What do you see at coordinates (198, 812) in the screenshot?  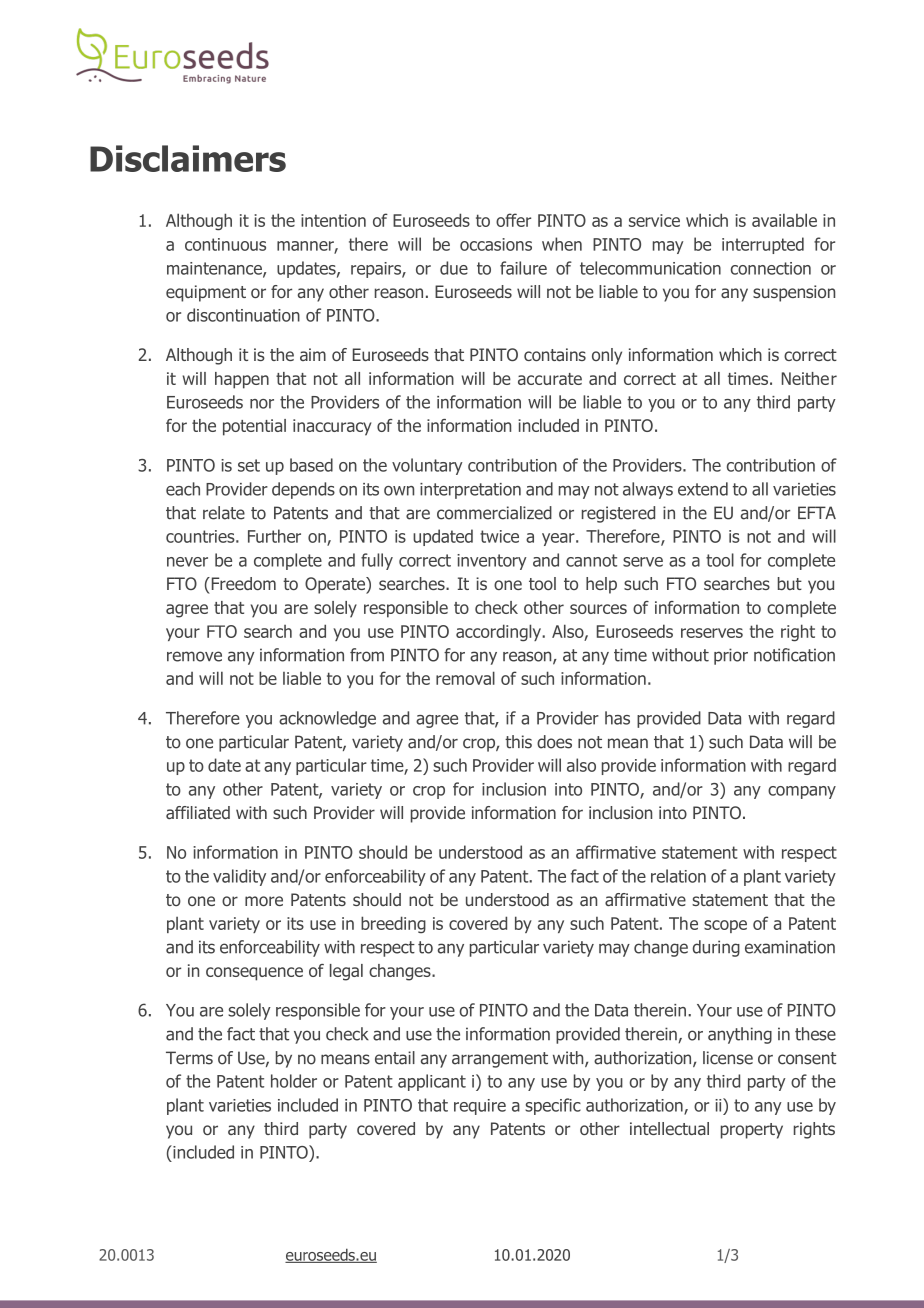 I see `affiliated` at bounding box center [198, 812].
